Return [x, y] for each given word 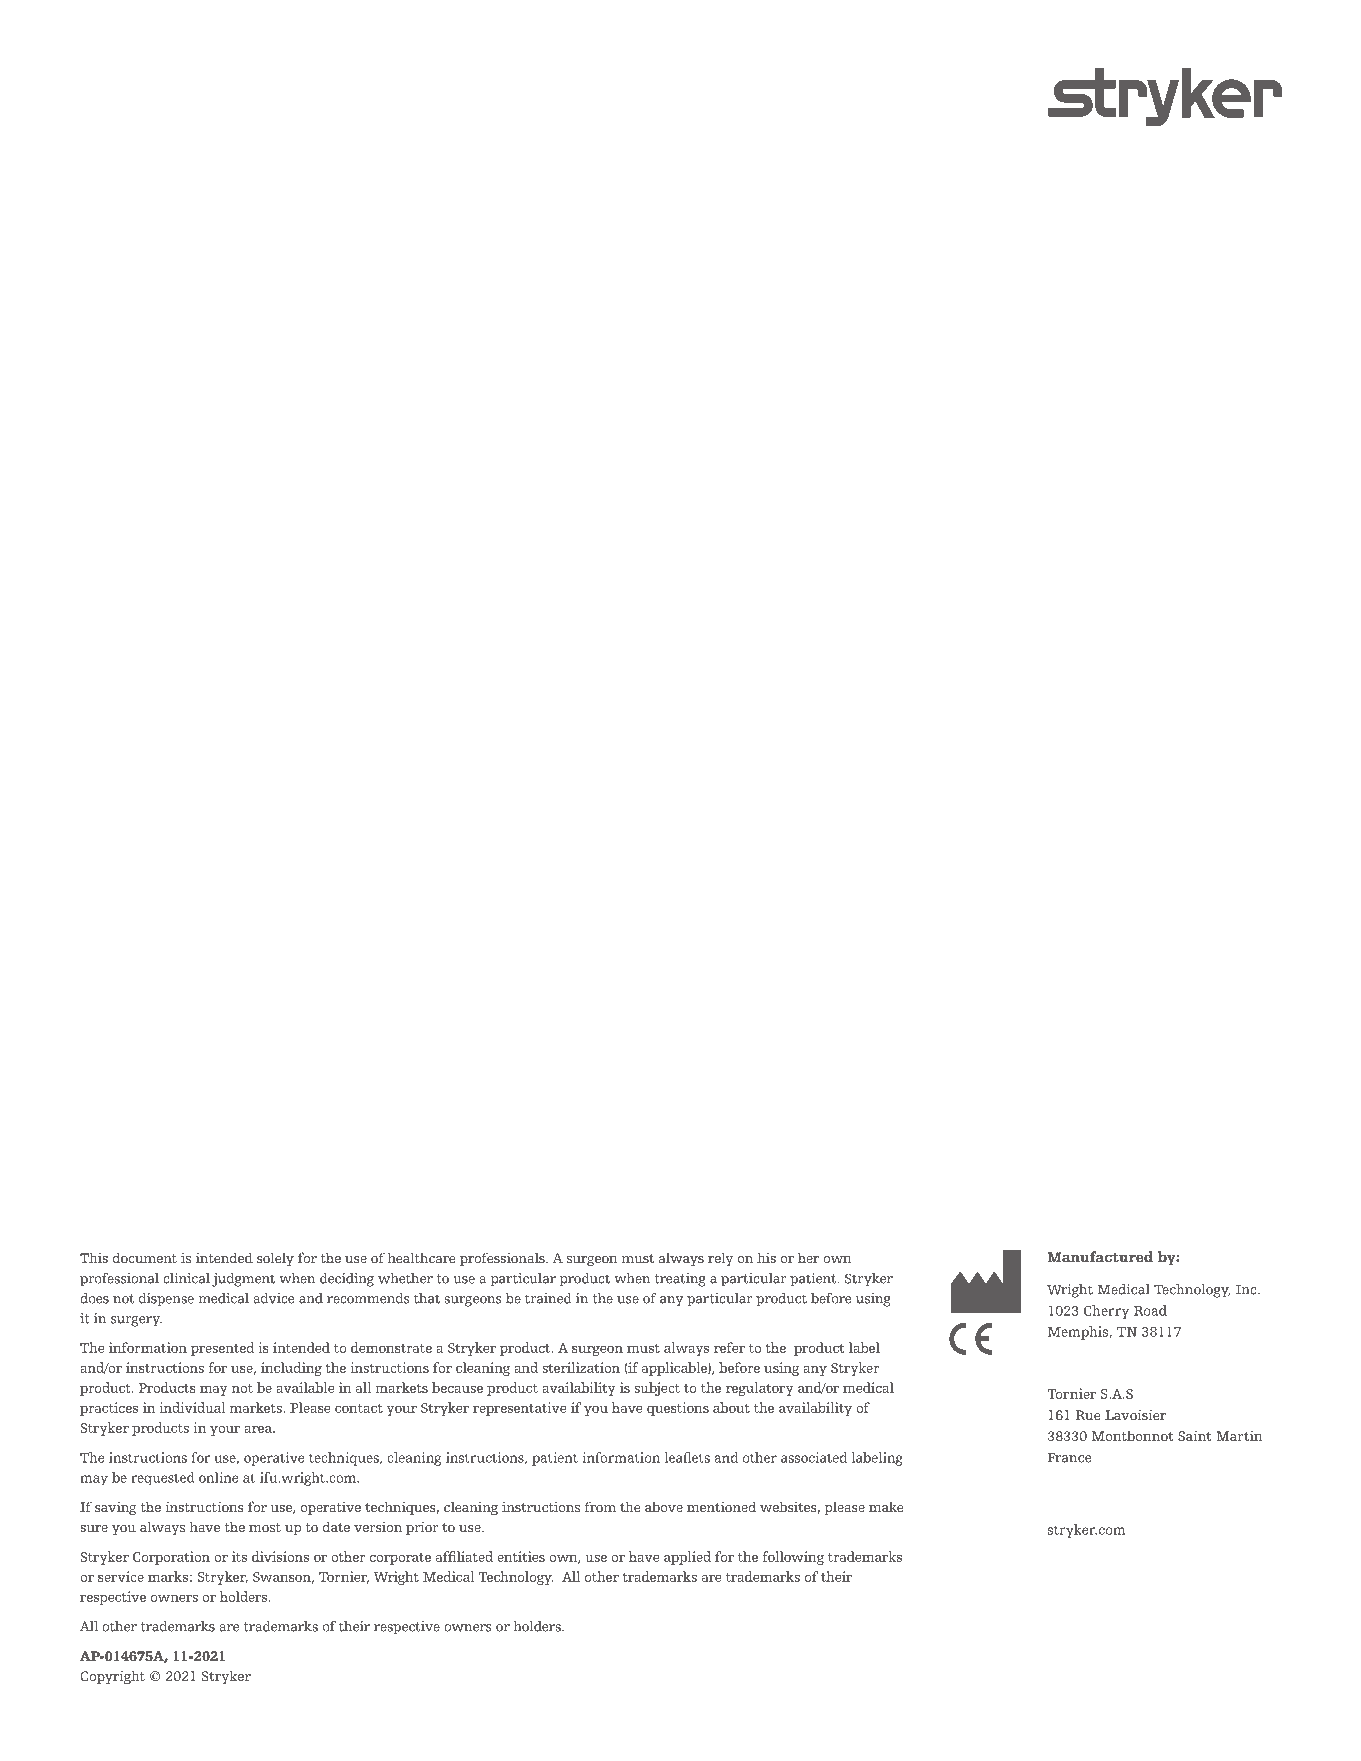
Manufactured [1100, 1257]
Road [1150, 1310]
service [121, 1576]
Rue [1088, 1415]
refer [729, 1347]
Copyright [112, 1677]
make [886, 1506]
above [664, 1506]
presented [223, 1349]
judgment [243, 1280]
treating [680, 1280]
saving [116, 1508]
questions [678, 1409]
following [793, 1558]
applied [687, 1558]
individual [192, 1407]
